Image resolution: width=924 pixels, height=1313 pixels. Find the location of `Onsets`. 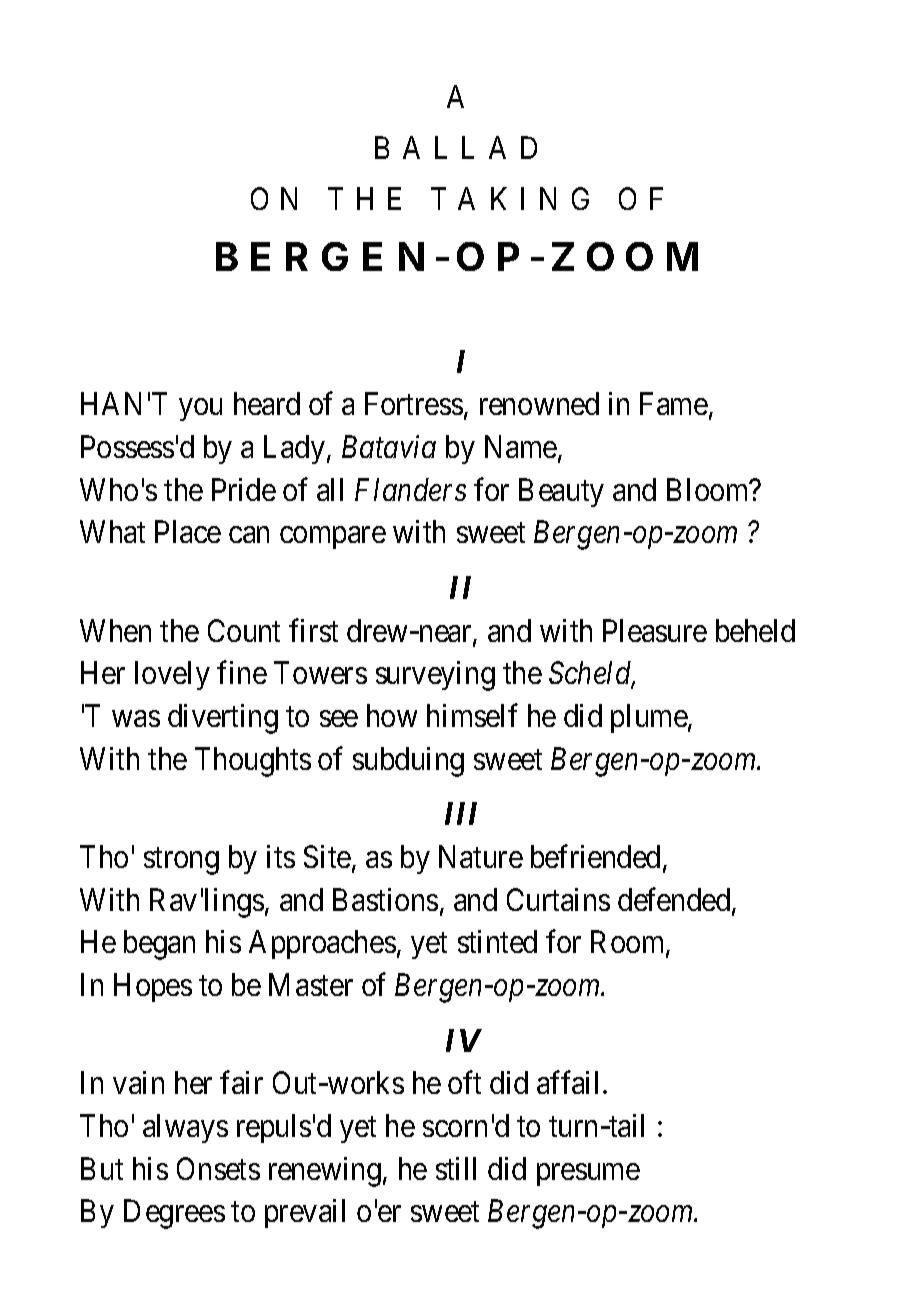

Onsets is located at coordinates (218, 1168).
